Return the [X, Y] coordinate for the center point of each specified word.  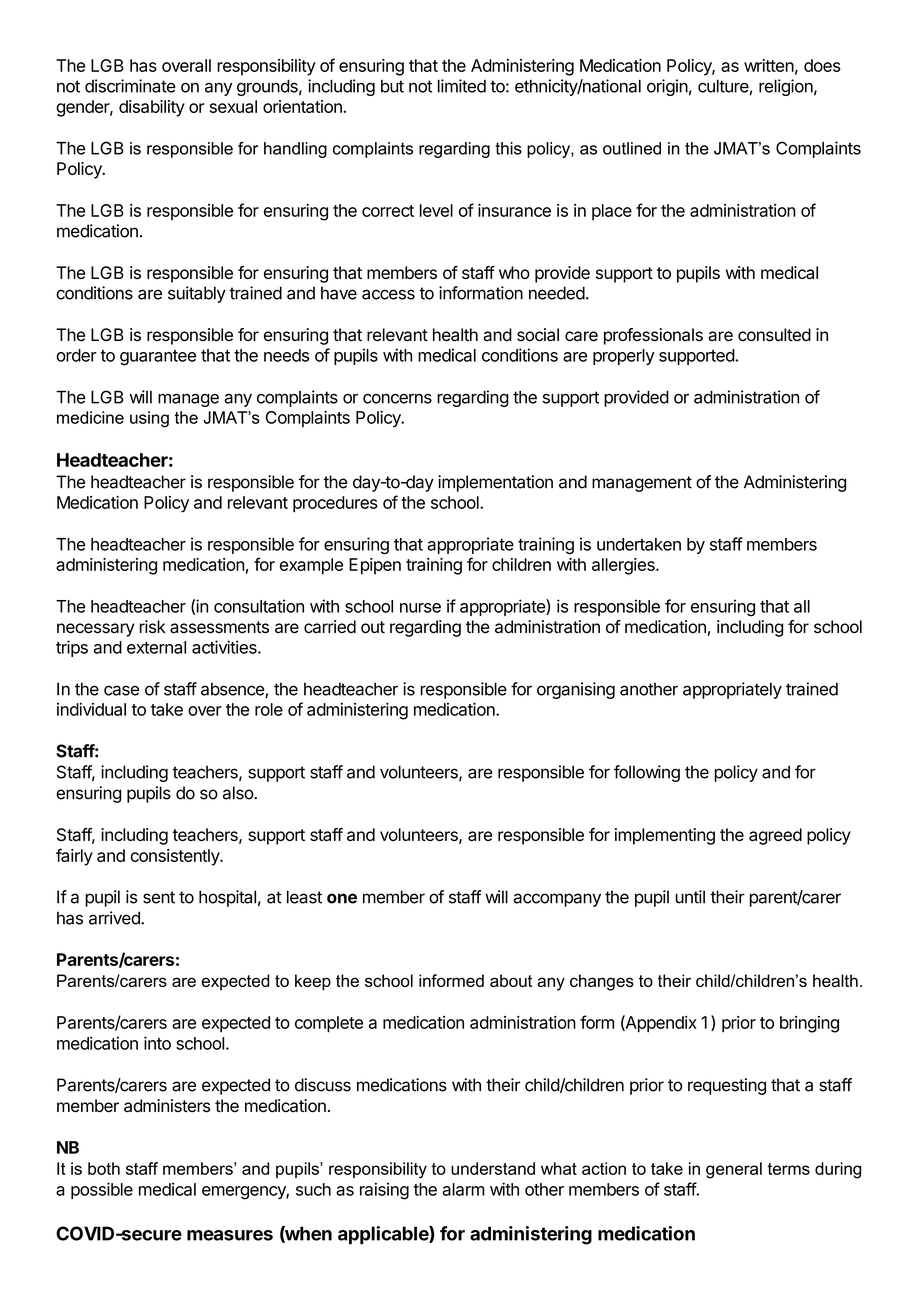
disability [152, 108]
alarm [463, 1189]
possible [102, 1190]
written [769, 65]
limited [462, 86]
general [734, 1170]
